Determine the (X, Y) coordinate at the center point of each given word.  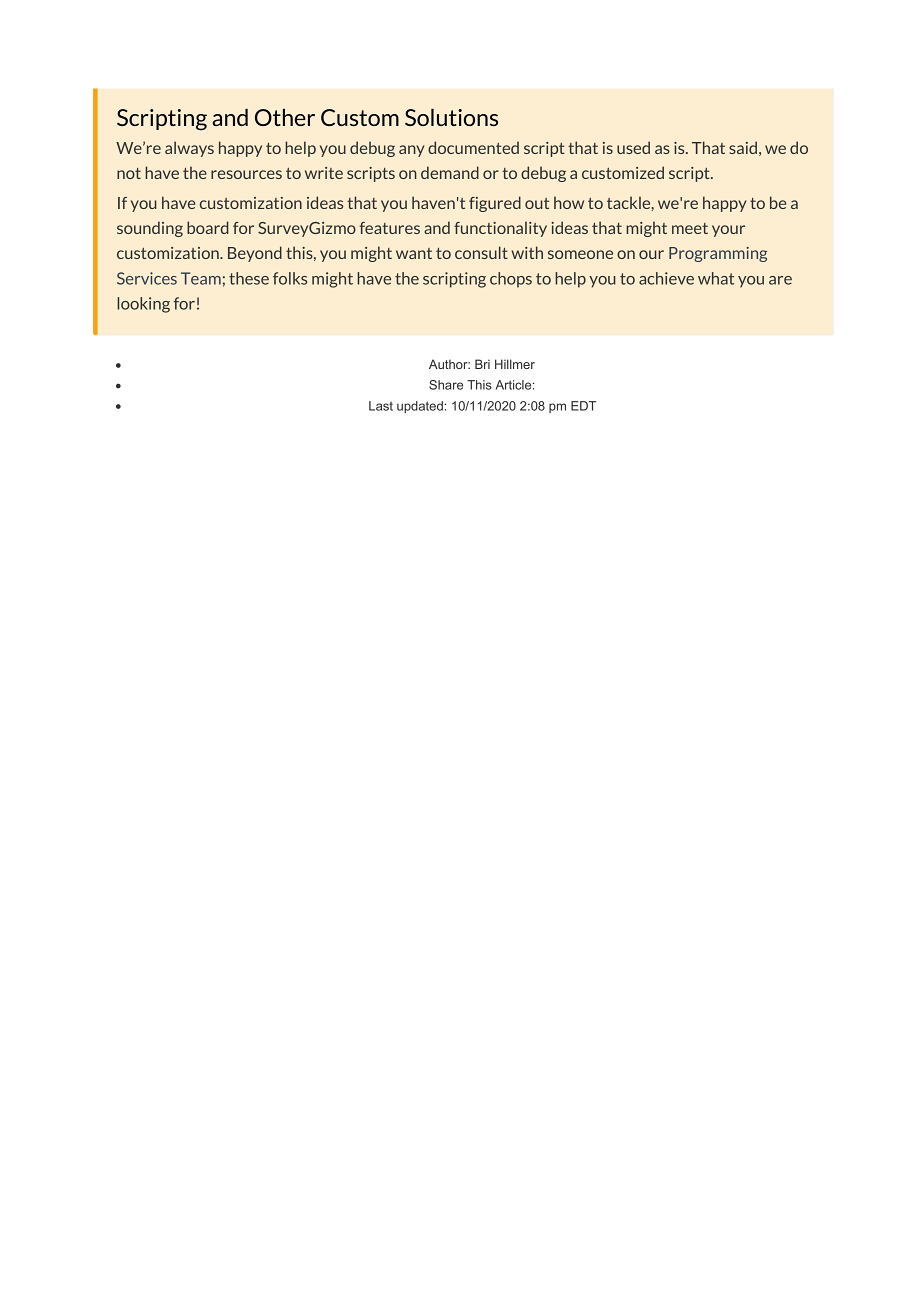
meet (690, 228)
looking (143, 305)
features (389, 228)
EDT (583, 406)
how (569, 202)
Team (201, 278)
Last (381, 406)
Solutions (451, 117)
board (208, 227)
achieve (666, 278)
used (633, 147)
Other (285, 117)
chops (511, 280)
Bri (482, 364)
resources (246, 174)
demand (450, 172)
